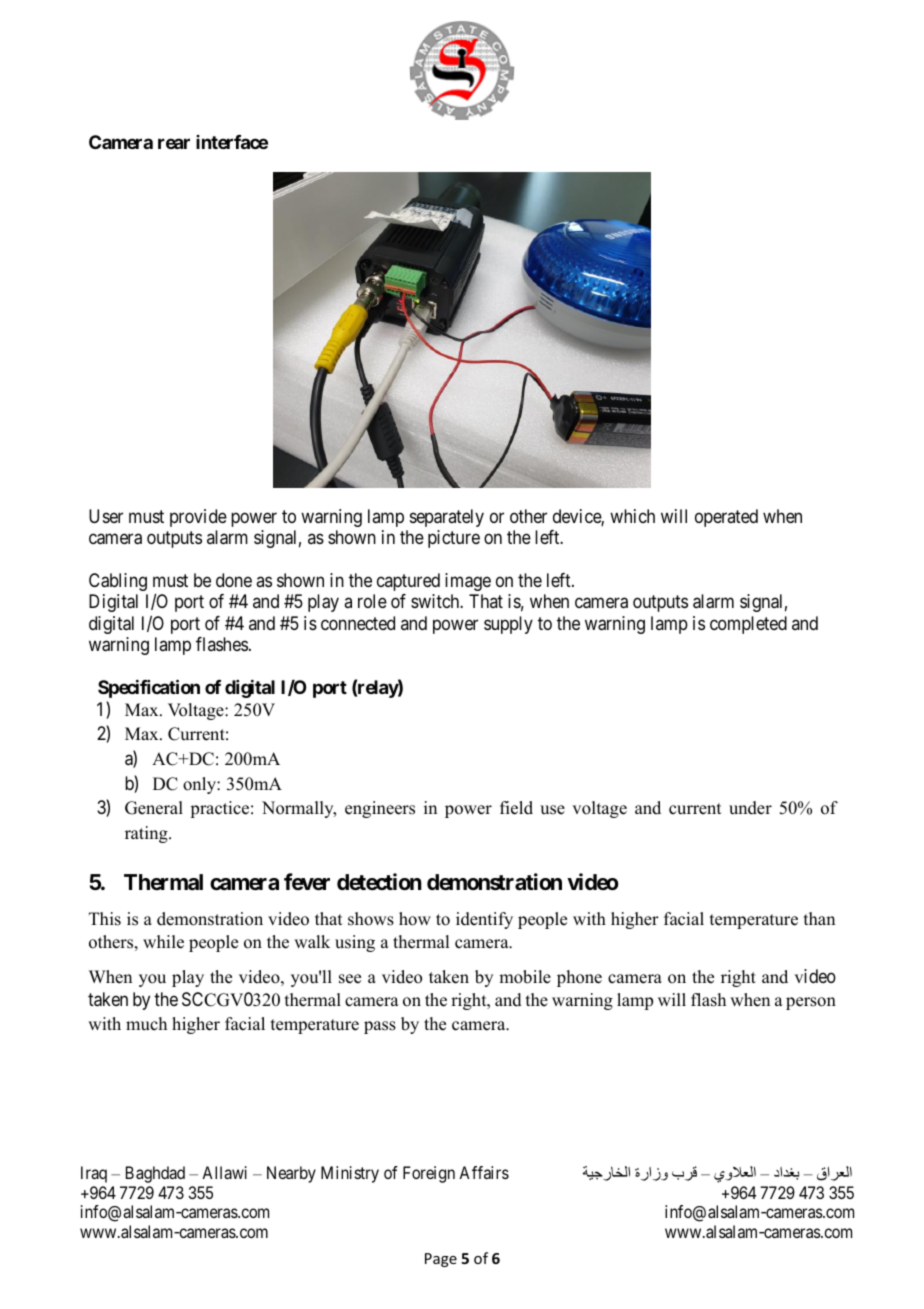  Describe the element at coordinates (149, 688) in the screenshot. I see `Specification` at that location.
